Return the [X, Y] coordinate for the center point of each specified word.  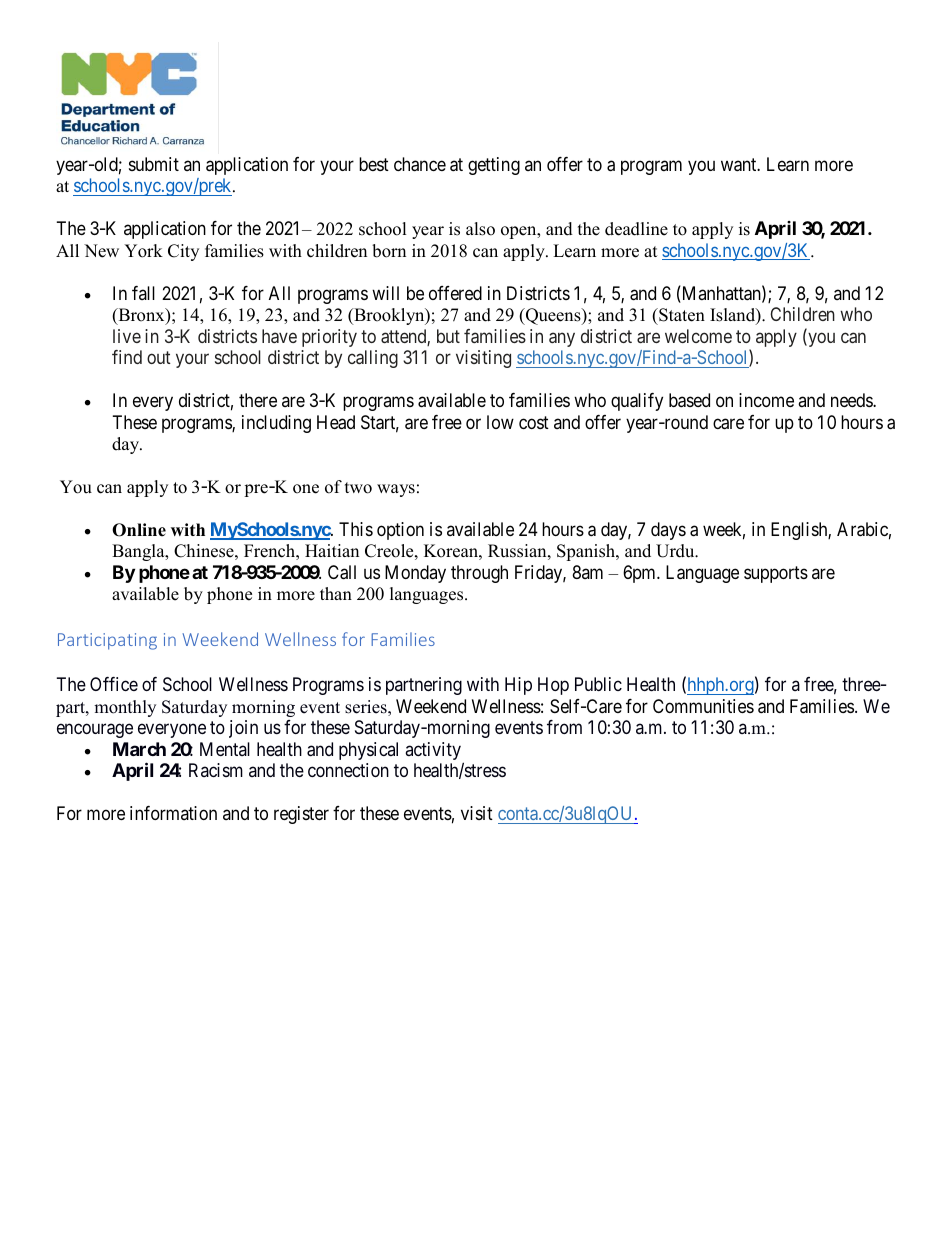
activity [434, 752]
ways [396, 490]
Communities [703, 706]
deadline [636, 229]
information [173, 813]
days [668, 531]
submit [154, 164]
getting [494, 166]
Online [139, 530]
